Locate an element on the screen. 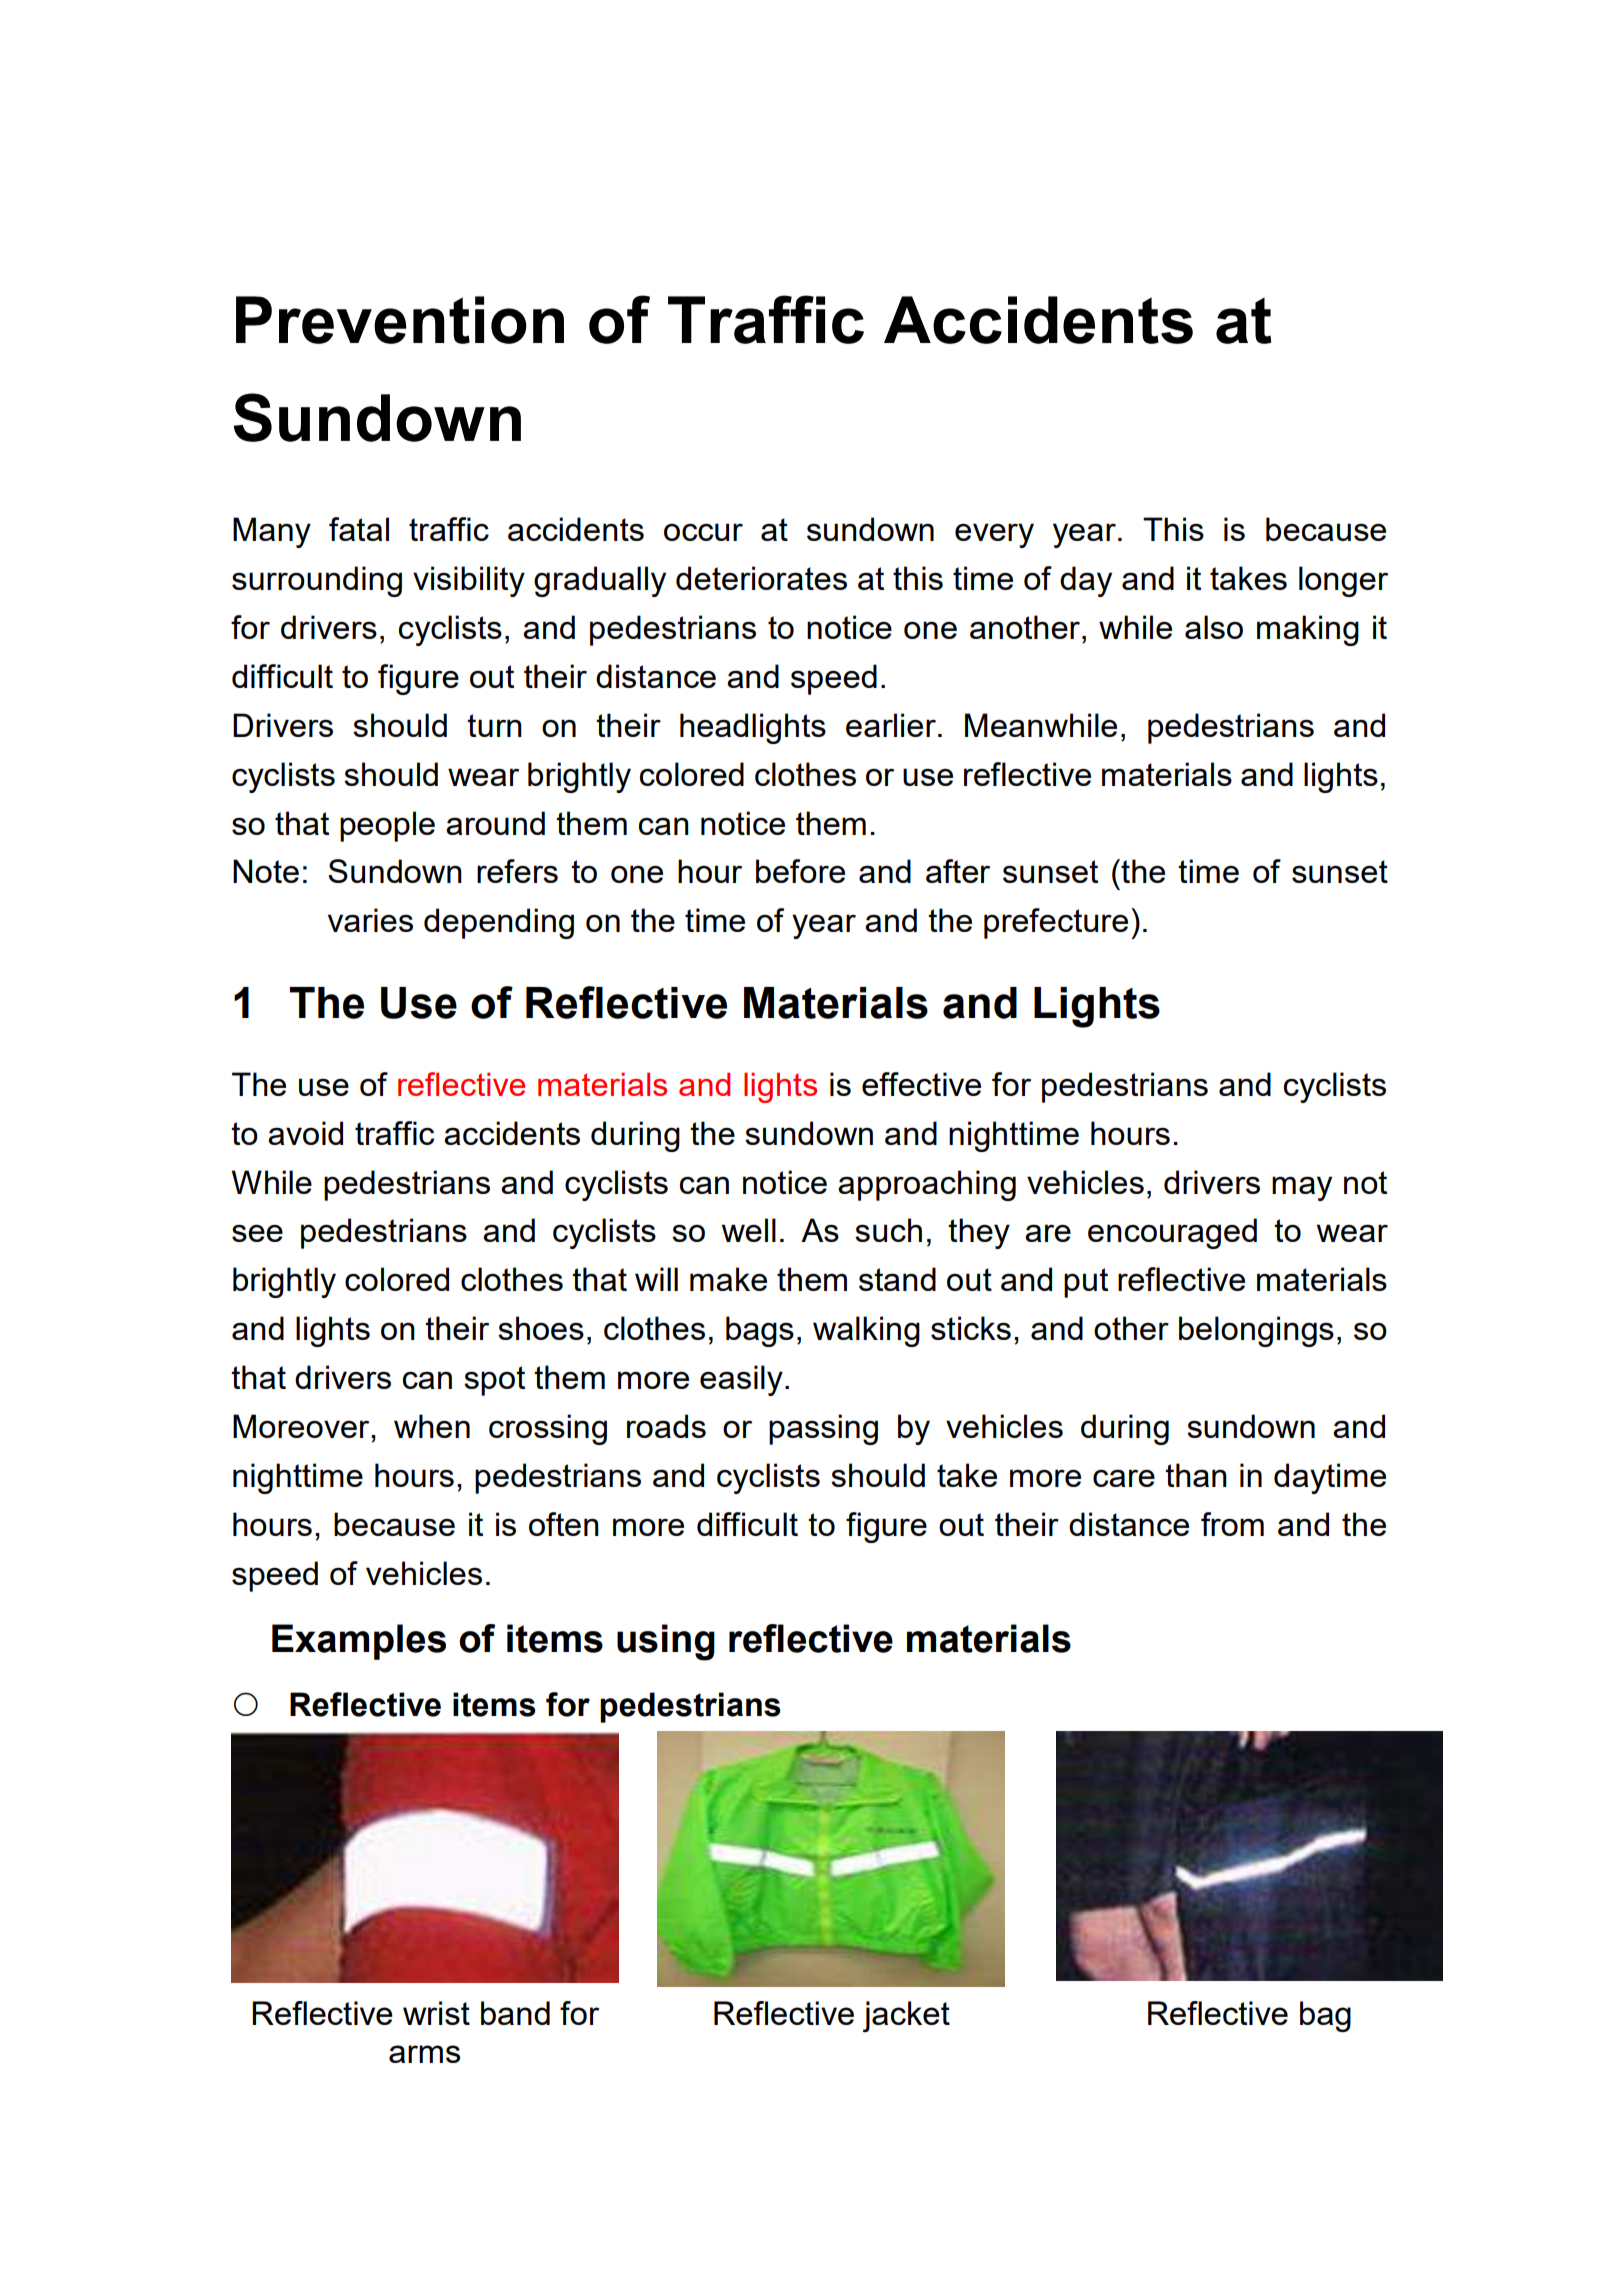  than is located at coordinates (1196, 1475).
